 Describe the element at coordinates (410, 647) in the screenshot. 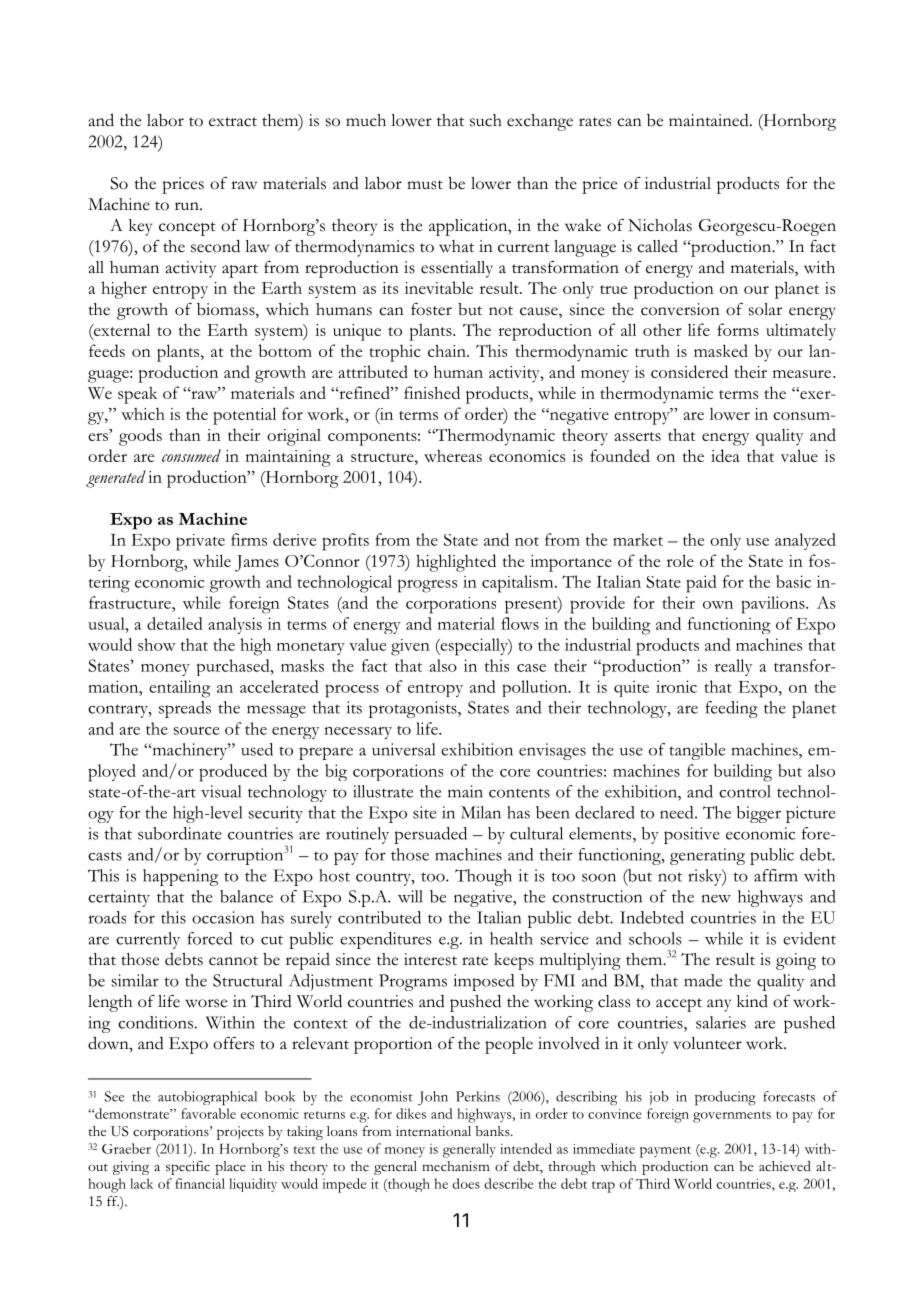

I see `given` at that location.
